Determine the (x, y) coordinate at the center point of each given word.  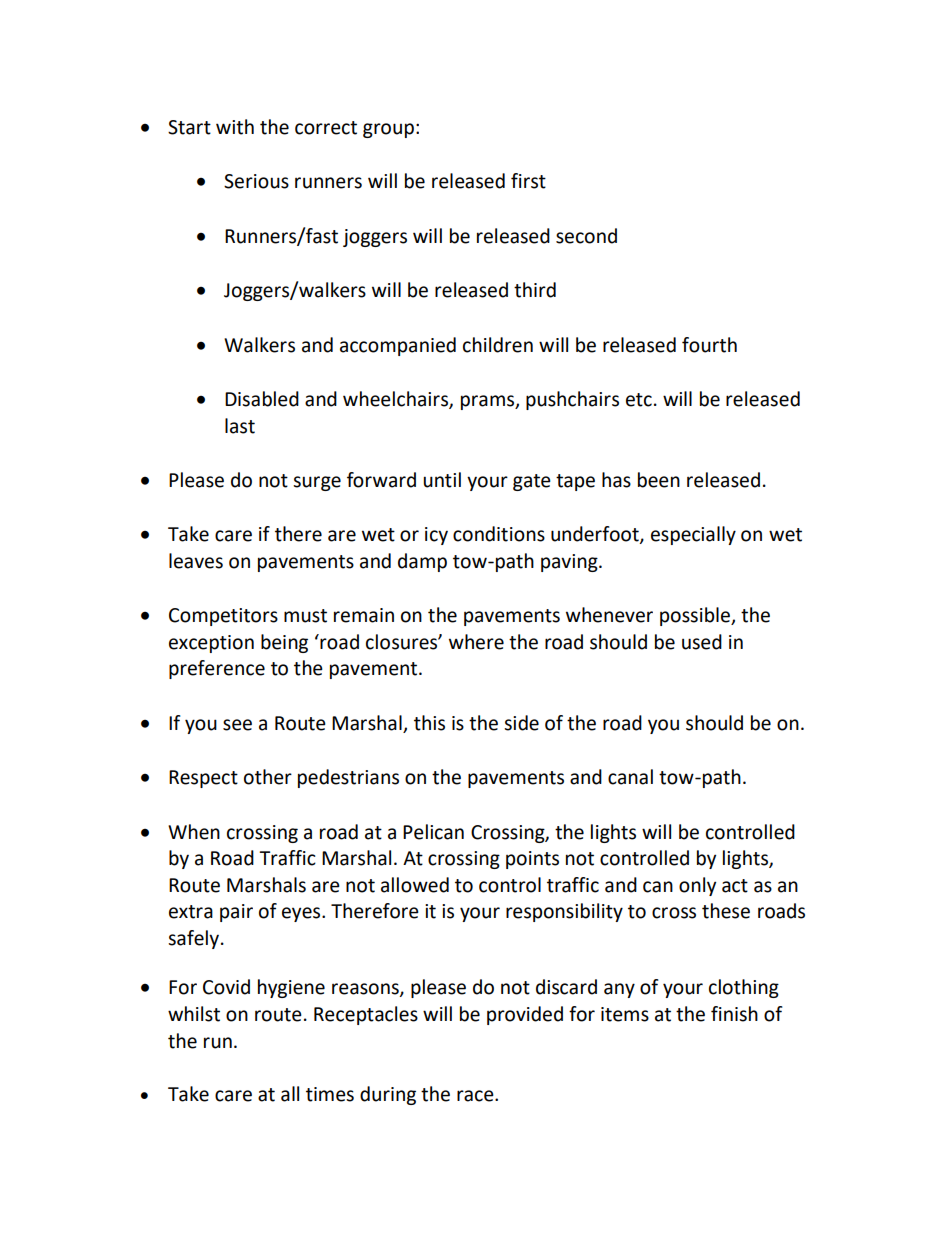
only (697, 886)
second (586, 236)
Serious (256, 181)
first (528, 181)
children (498, 345)
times (330, 1094)
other (268, 777)
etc (639, 400)
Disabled (262, 399)
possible (696, 616)
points (532, 860)
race (476, 1096)
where (476, 642)
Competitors (223, 617)
